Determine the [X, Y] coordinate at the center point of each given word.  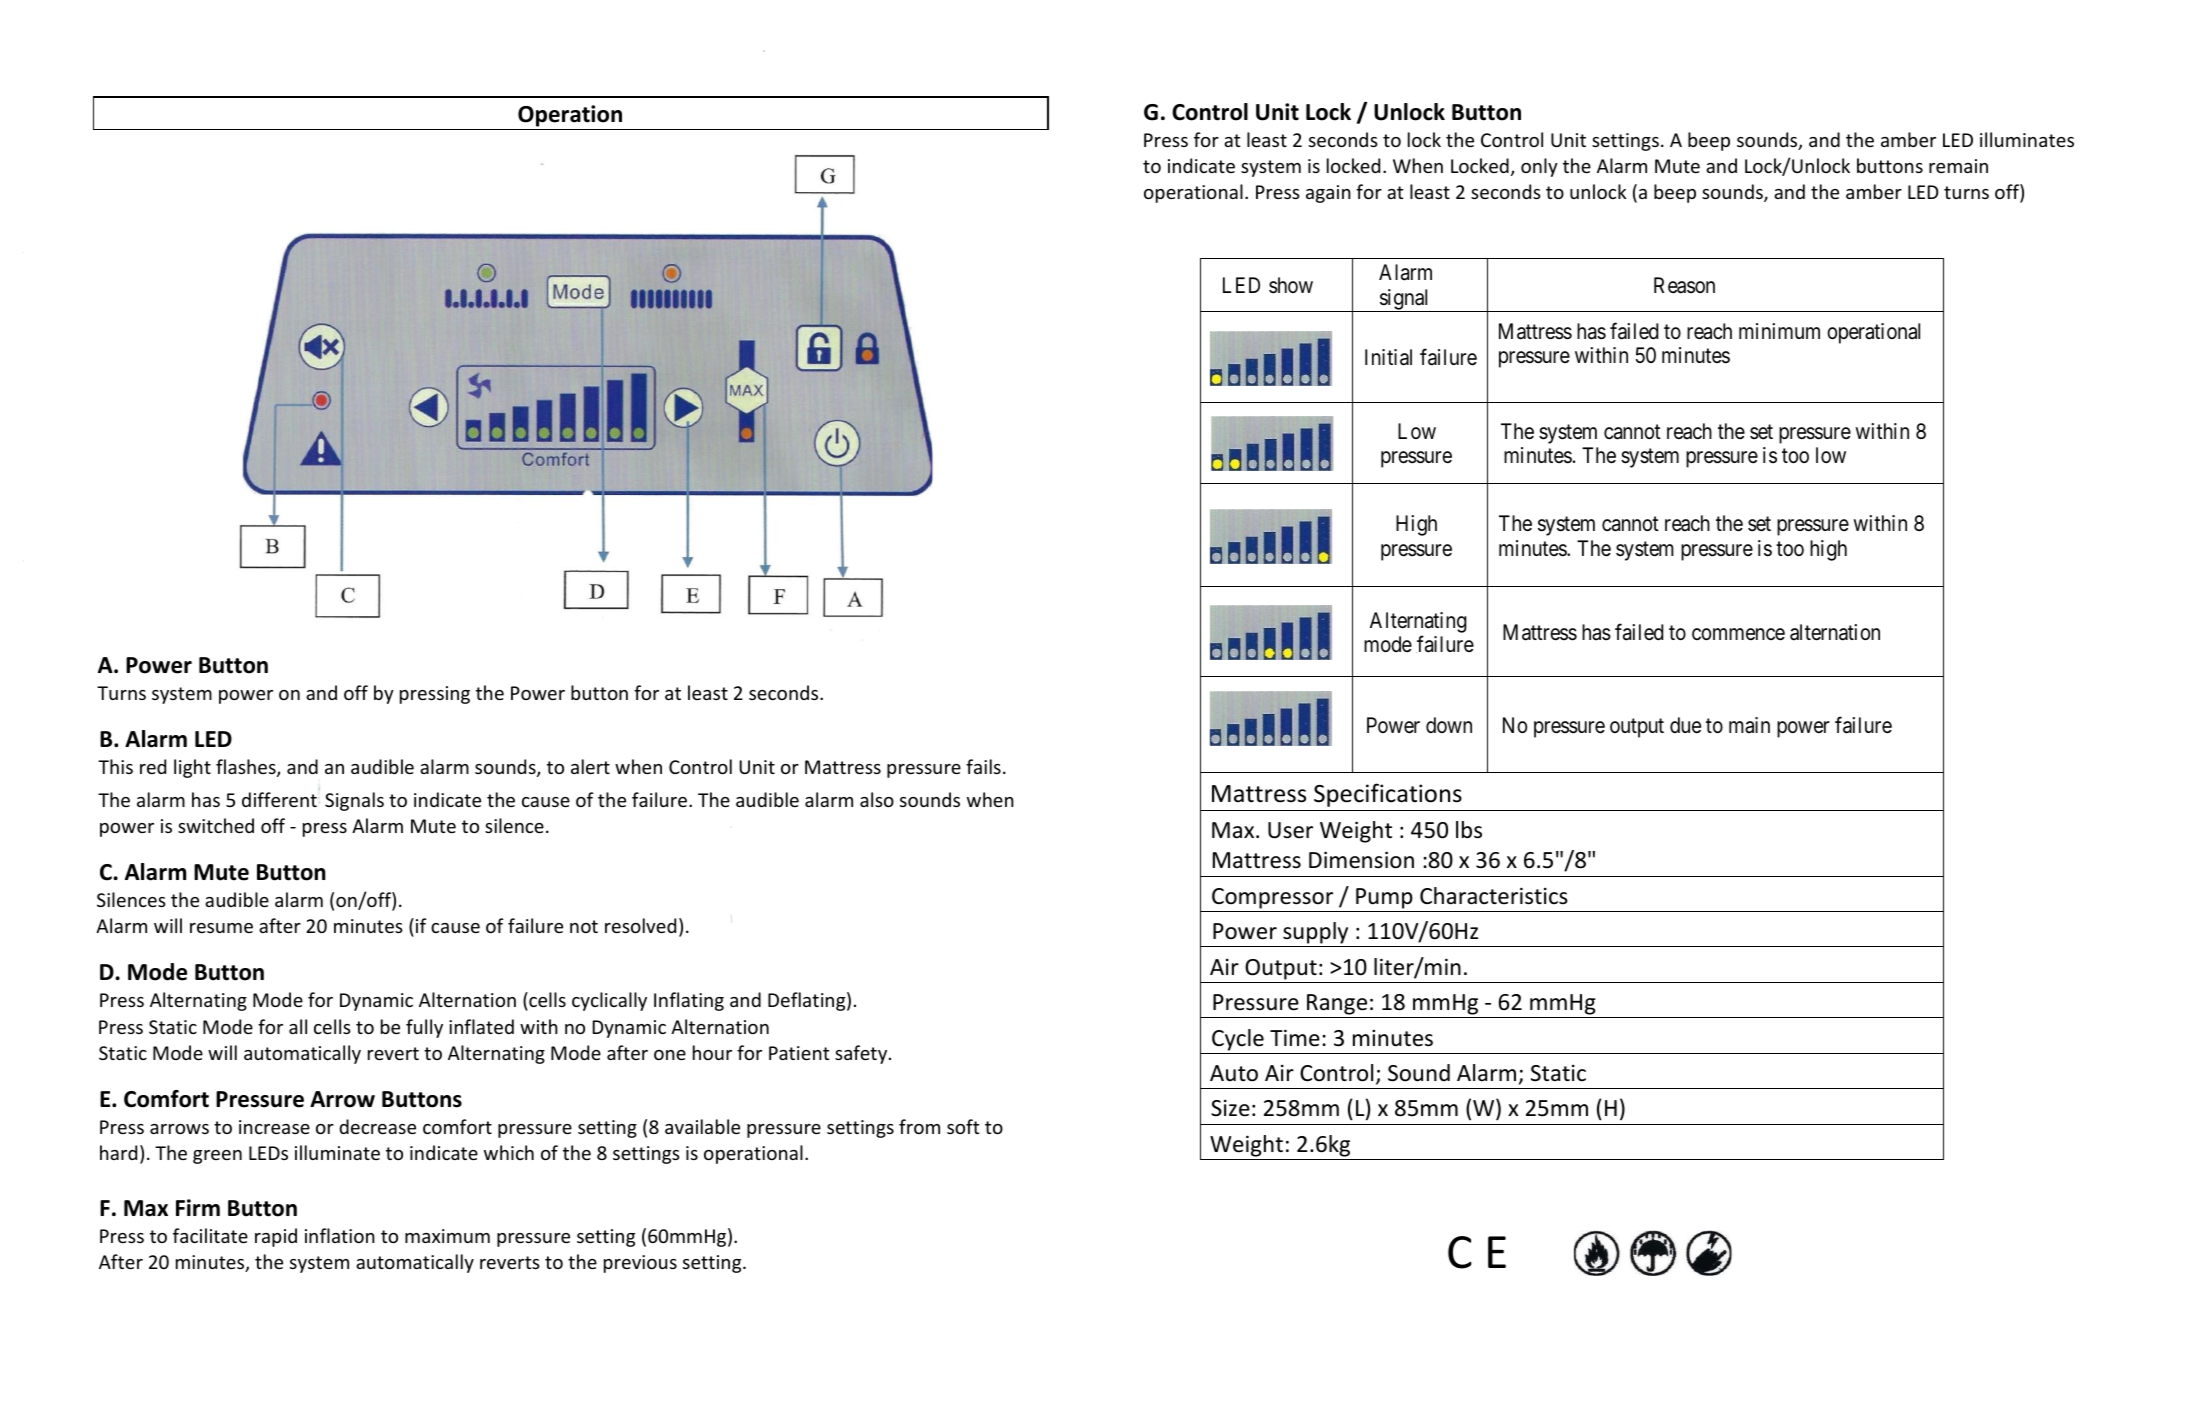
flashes [247, 768]
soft [963, 1126]
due [1685, 725]
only [1539, 167]
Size [1230, 1108]
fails [983, 766]
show [1291, 285]
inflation [340, 1235]
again [1328, 194]
